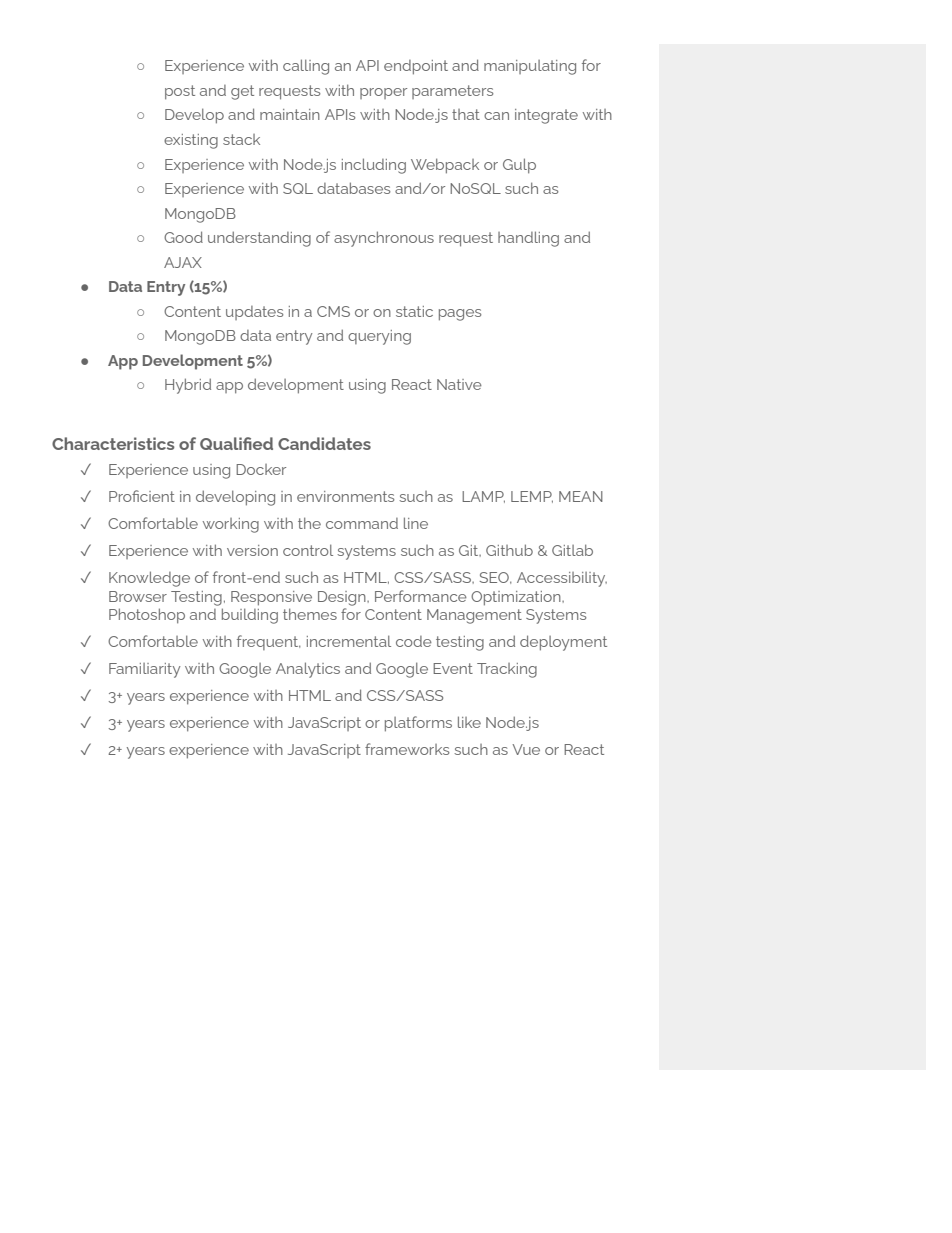  I want to click on pages, so click(460, 315).
